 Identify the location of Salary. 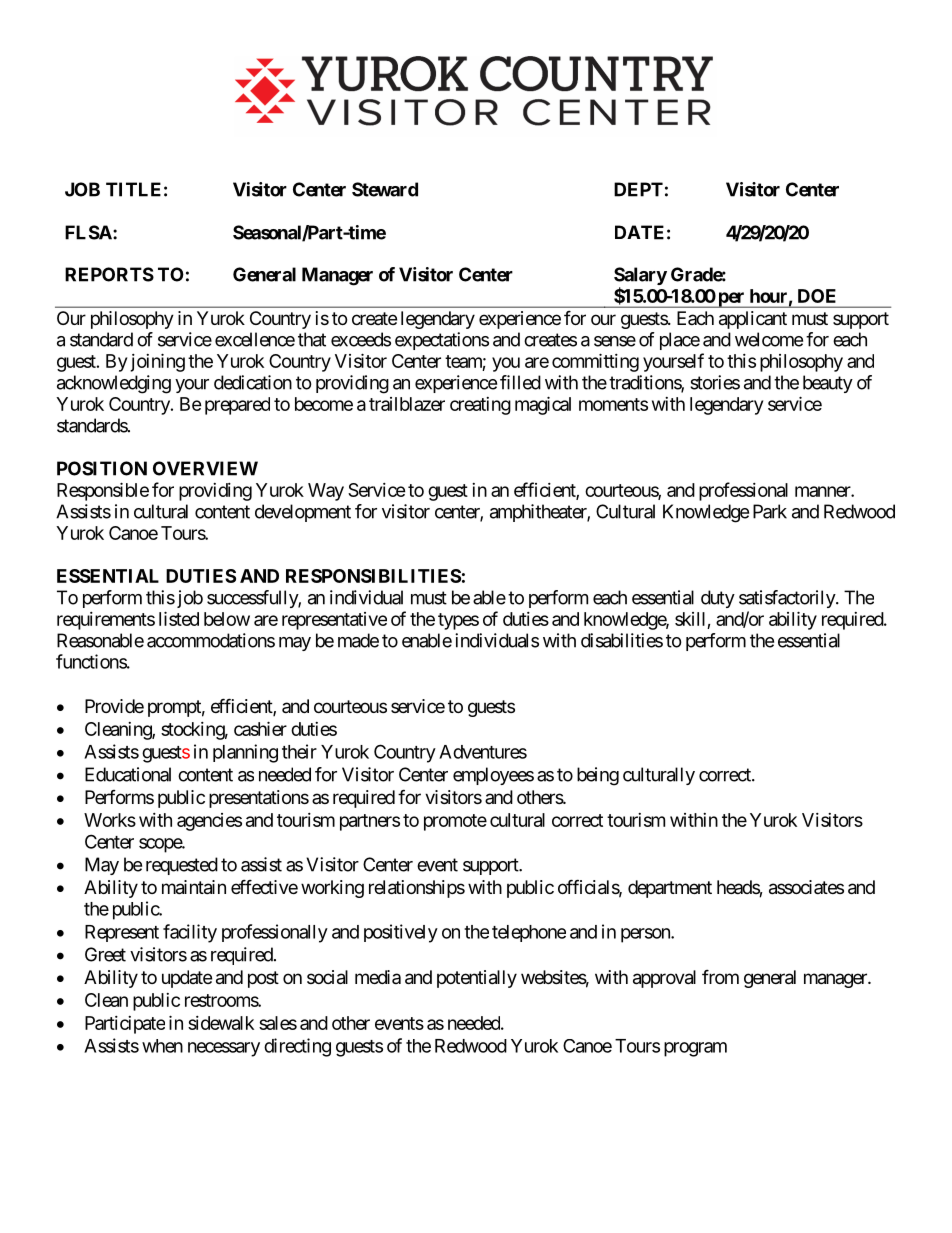
(640, 276).
